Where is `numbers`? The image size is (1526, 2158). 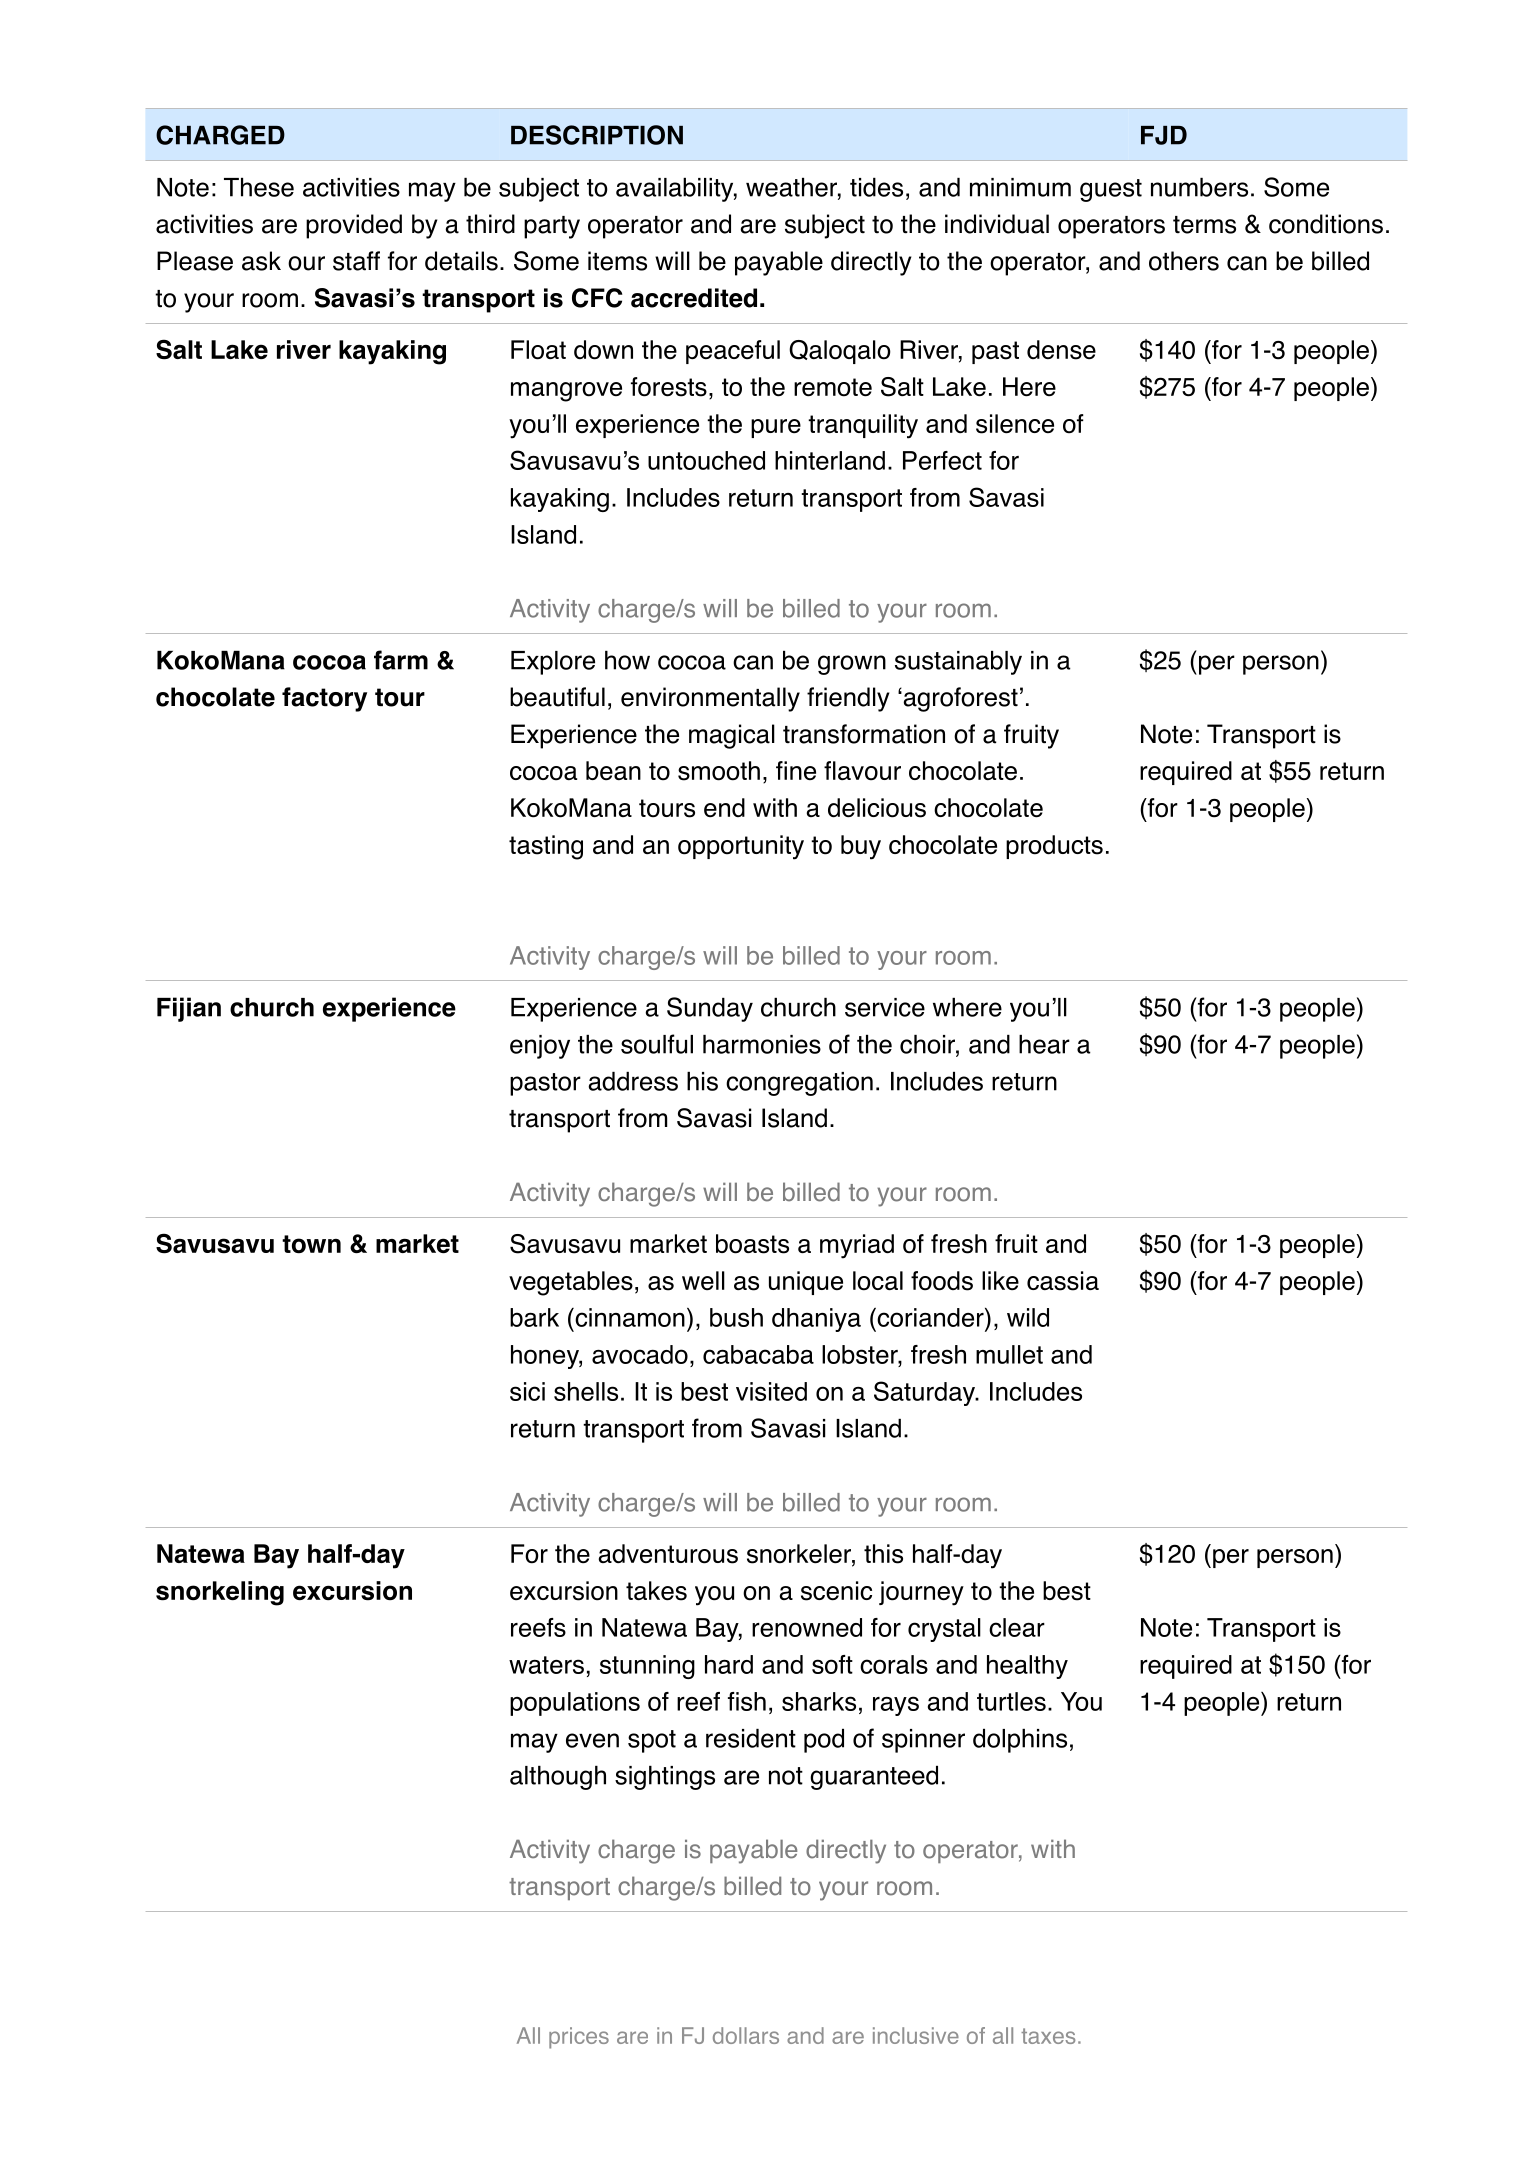 numbers is located at coordinates (1199, 187).
